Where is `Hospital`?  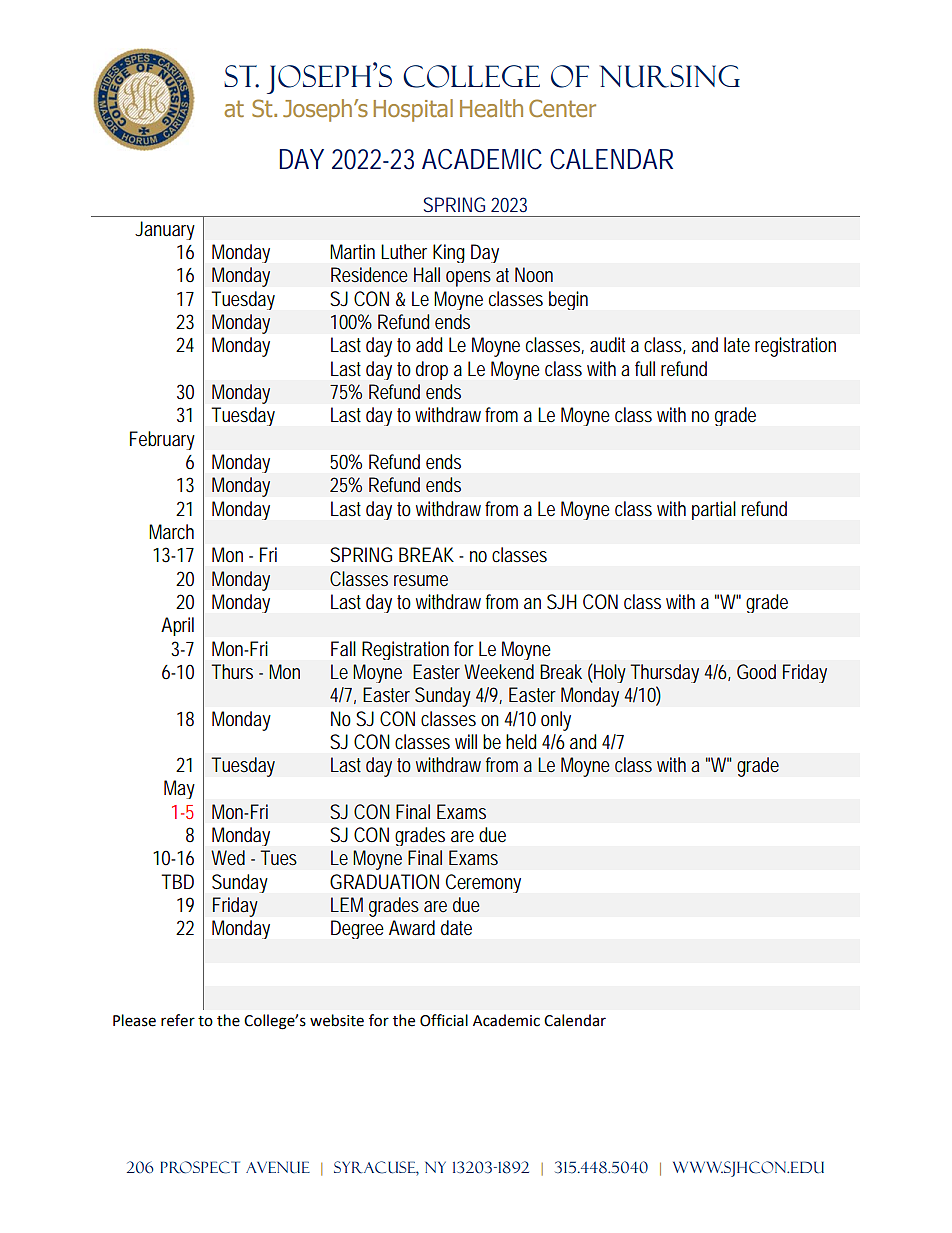 Hospital is located at coordinates (413, 110).
